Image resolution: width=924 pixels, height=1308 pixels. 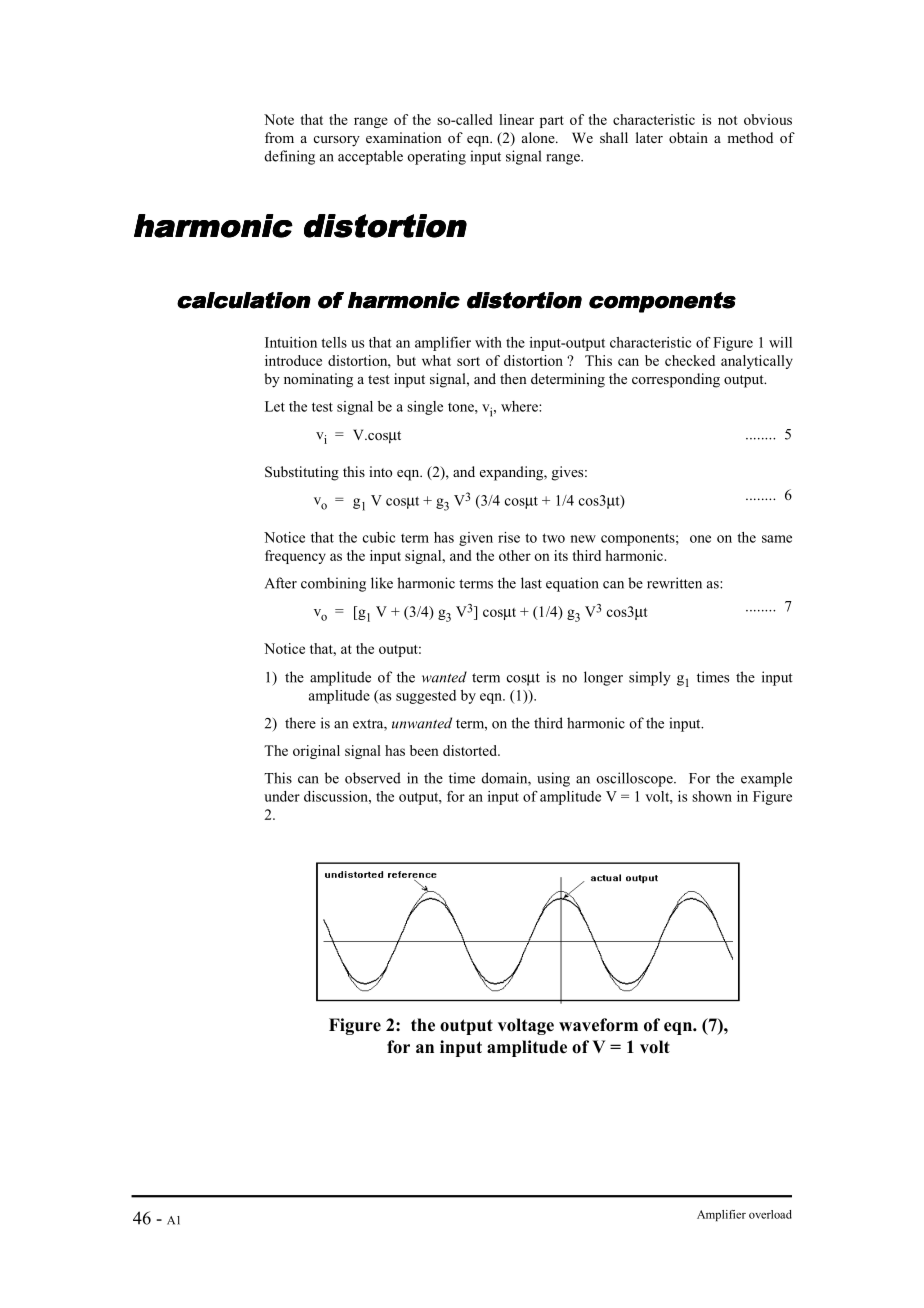 I want to click on waveform, so click(x=598, y=1025).
